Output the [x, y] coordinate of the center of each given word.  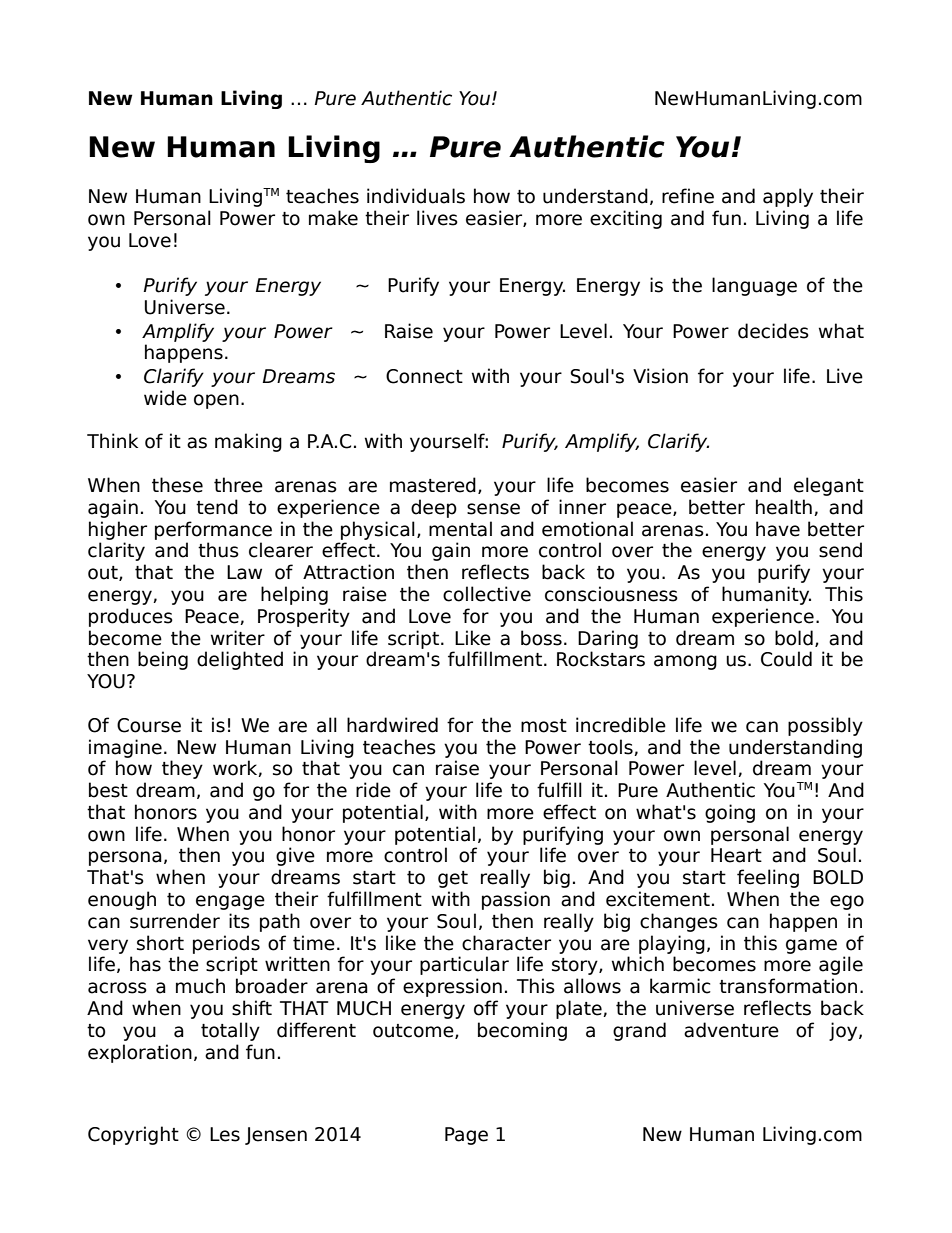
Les [225, 1134]
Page [466, 1136]
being [163, 660]
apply [788, 197]
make [333, 218]
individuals [416, 196]
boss [541, 638]
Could [786, 659]
